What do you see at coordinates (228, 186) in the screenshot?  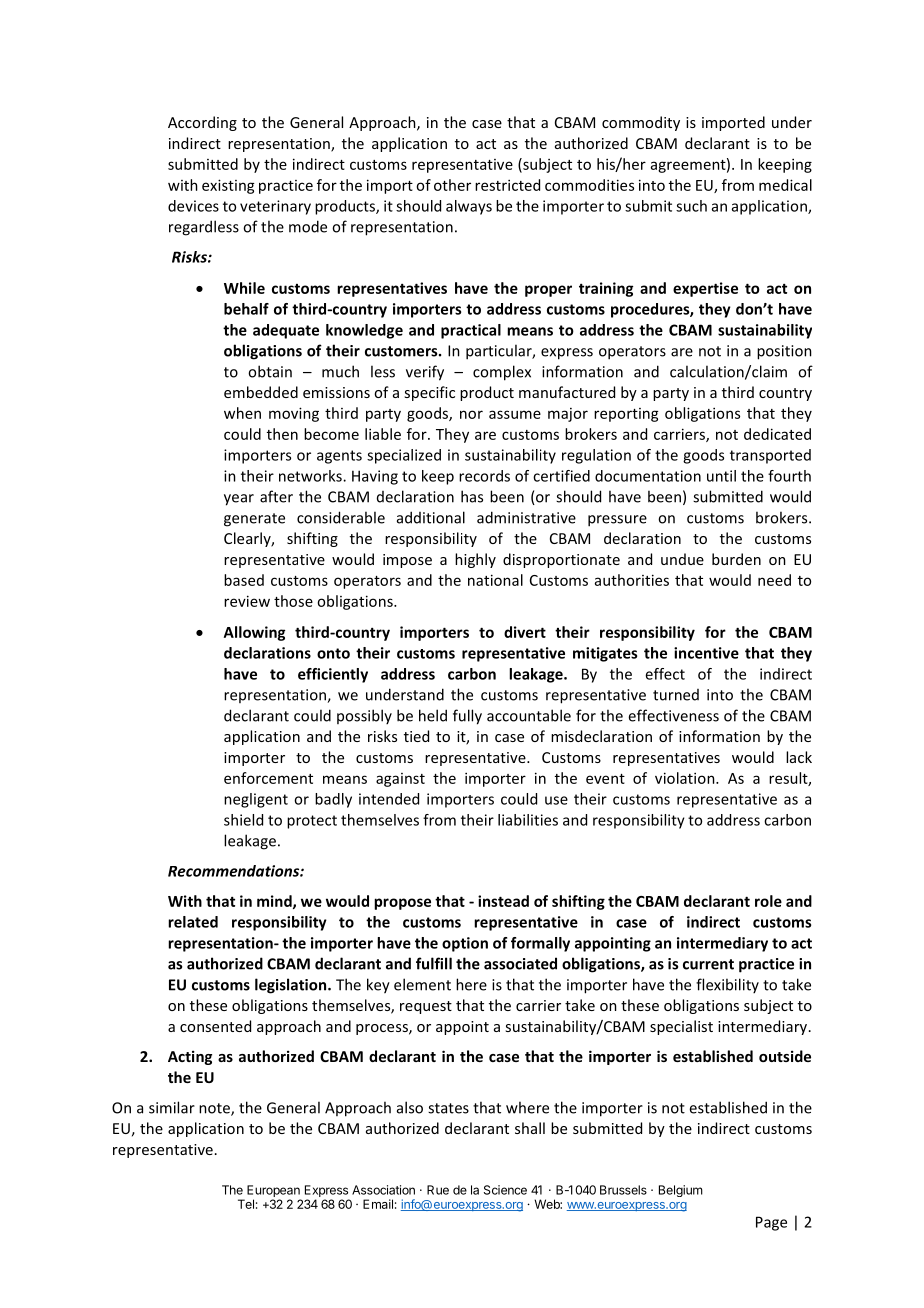 I see `existing` at bounding box center [228, 186].
